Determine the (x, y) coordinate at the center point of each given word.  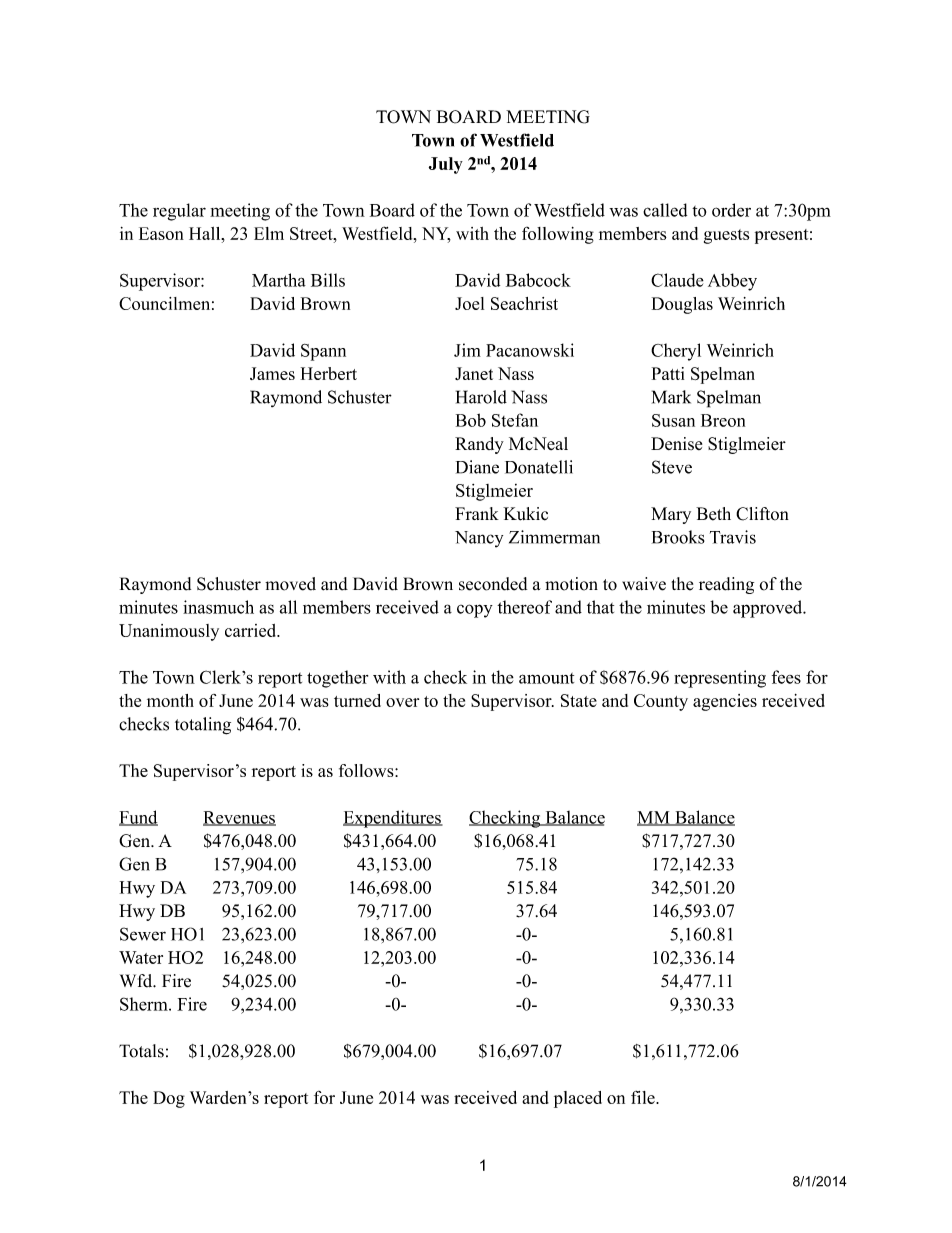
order (731, 210)
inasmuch (218, 607)
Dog (169, 1099)
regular (179, 212)
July (446, 165)
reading (726, 585)
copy (475, 611)
